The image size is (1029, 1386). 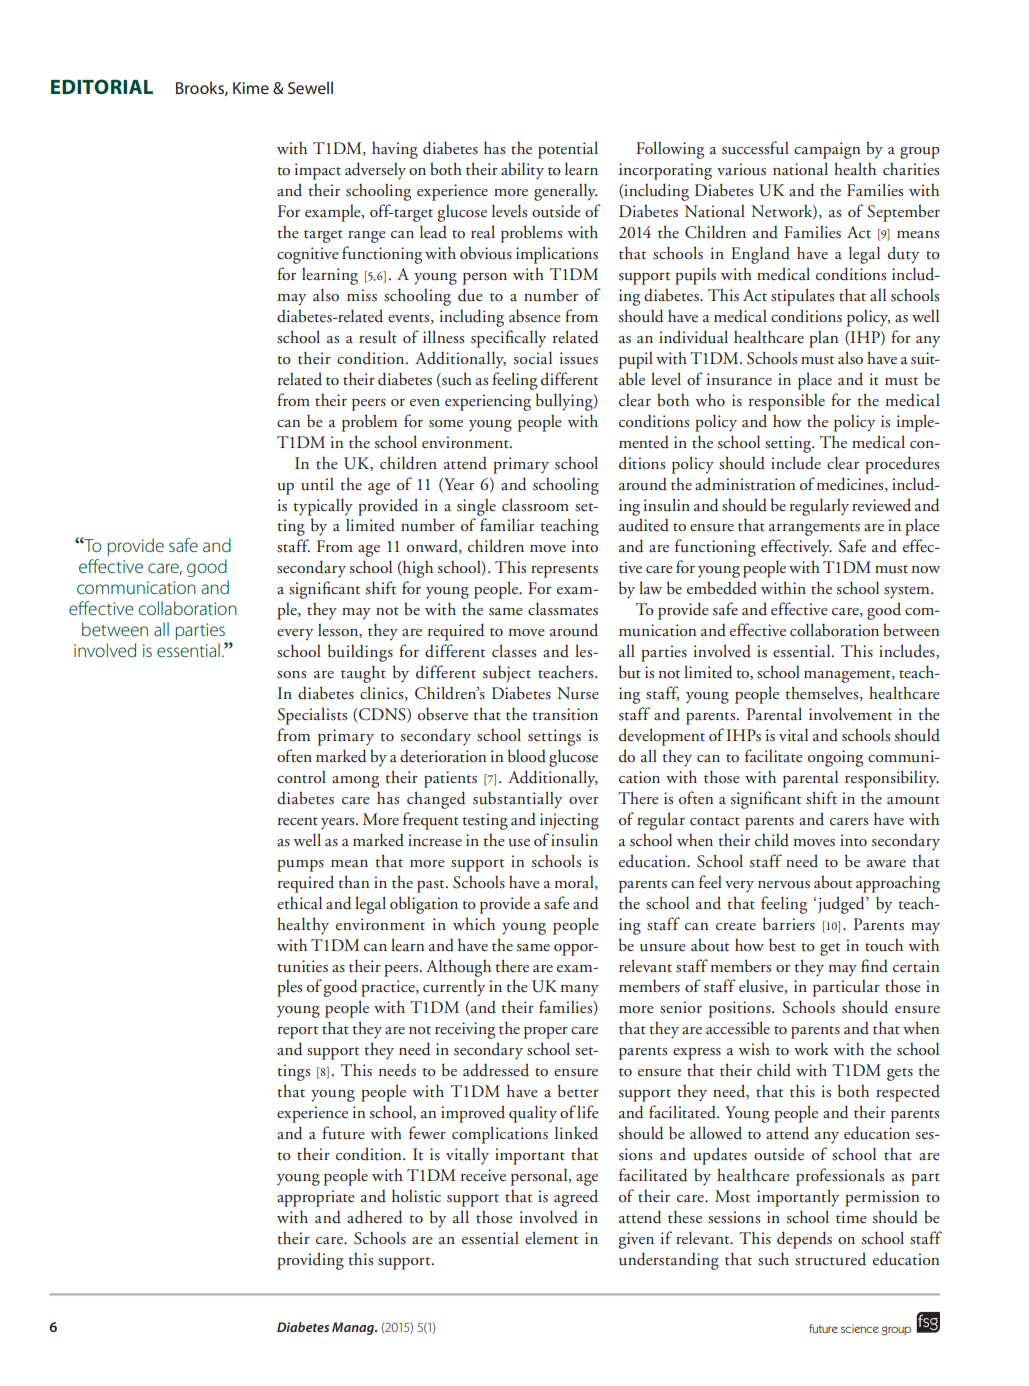 I want to click on structured, so click(x=830, y=1259).
